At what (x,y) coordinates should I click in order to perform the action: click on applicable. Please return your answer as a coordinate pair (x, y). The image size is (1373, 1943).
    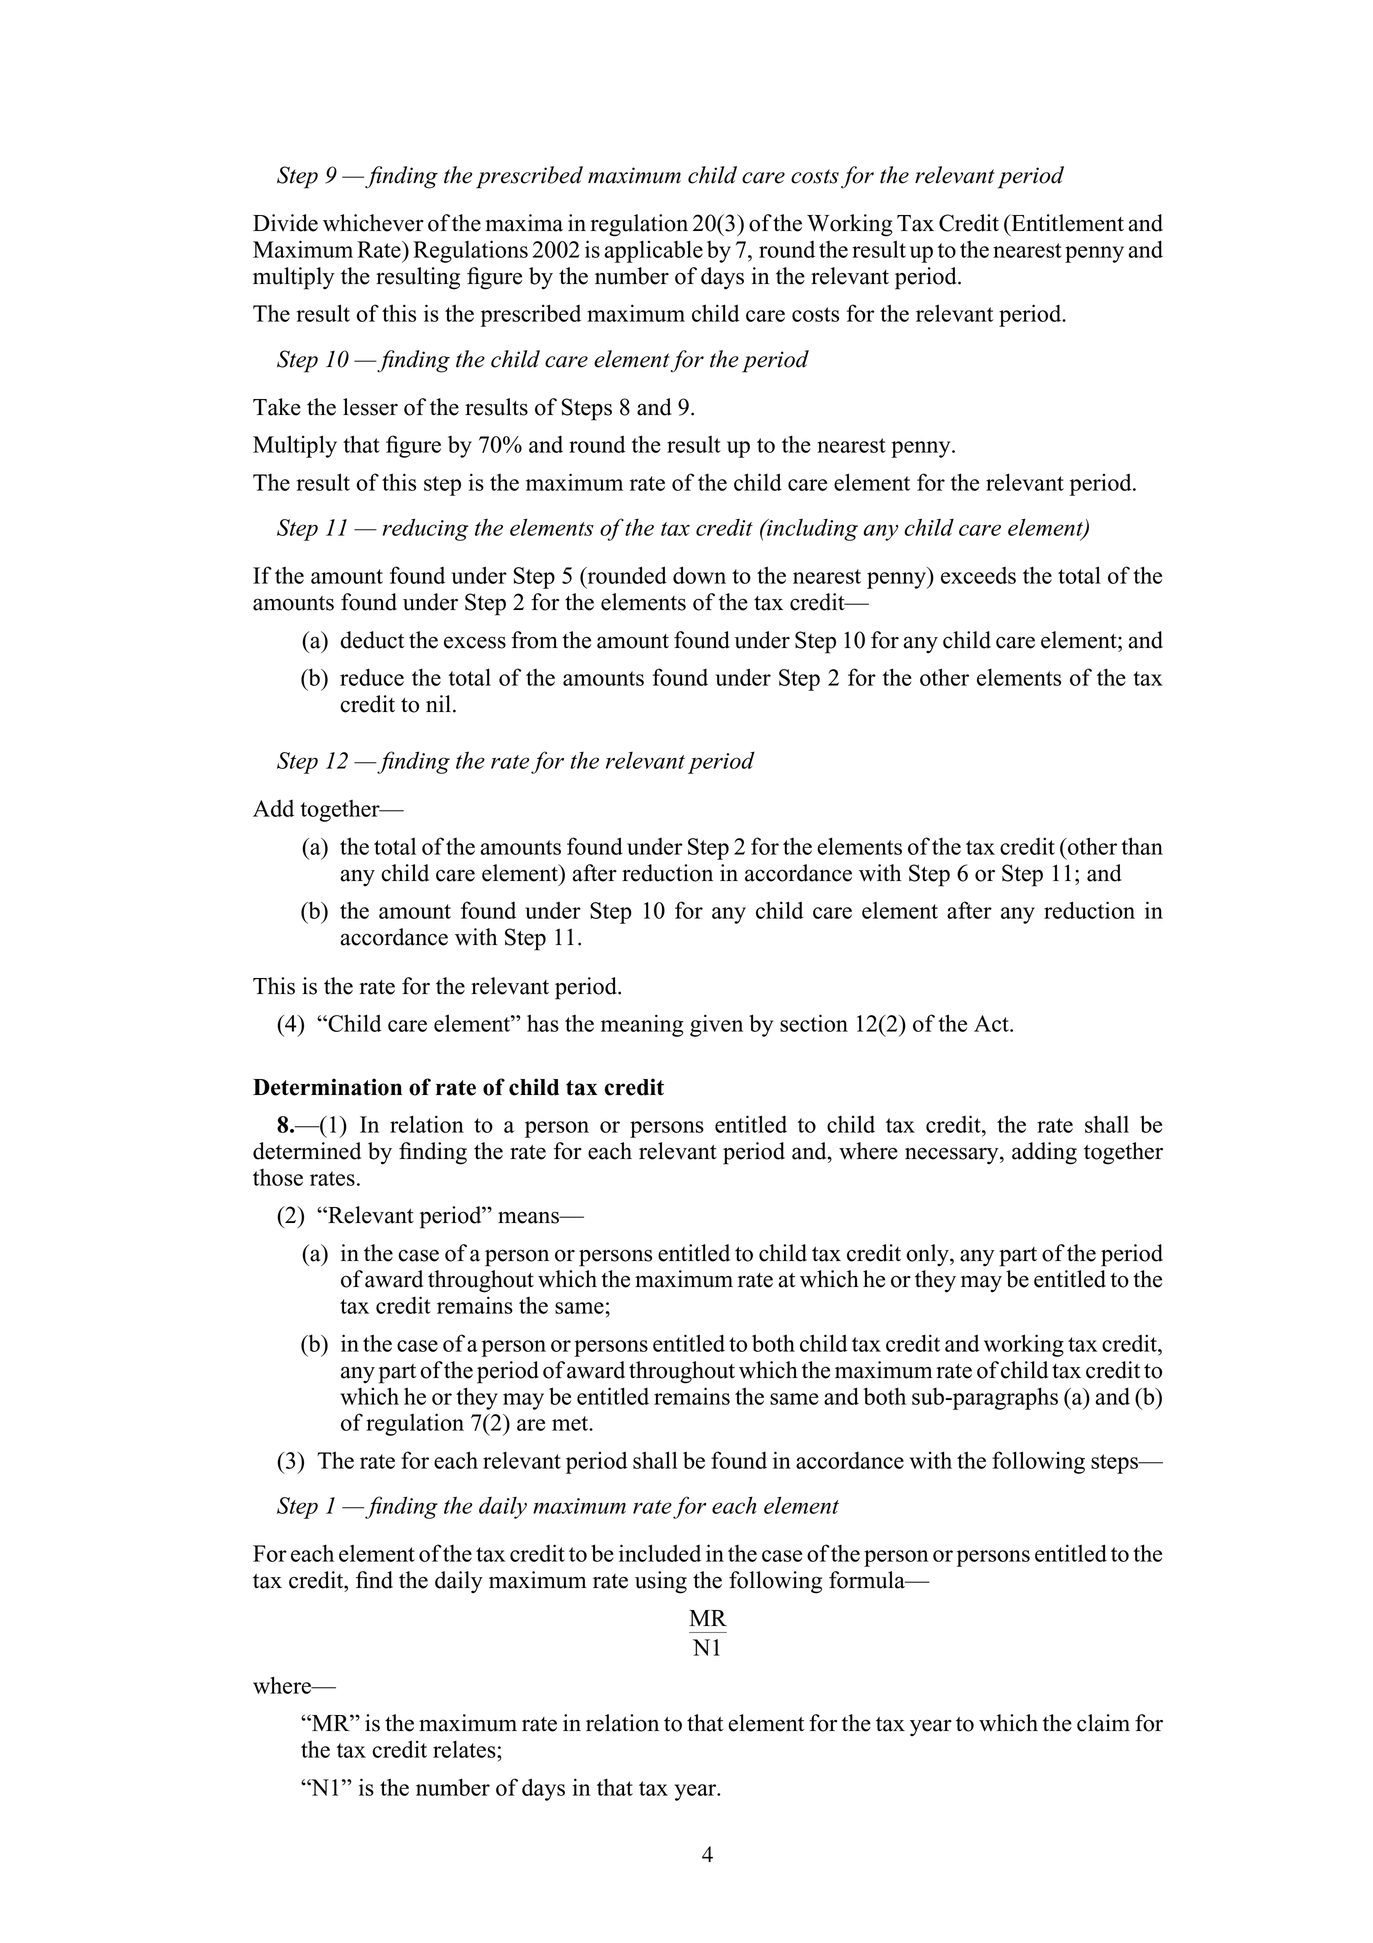
    Looking at the image, I should click on (653, 251).
